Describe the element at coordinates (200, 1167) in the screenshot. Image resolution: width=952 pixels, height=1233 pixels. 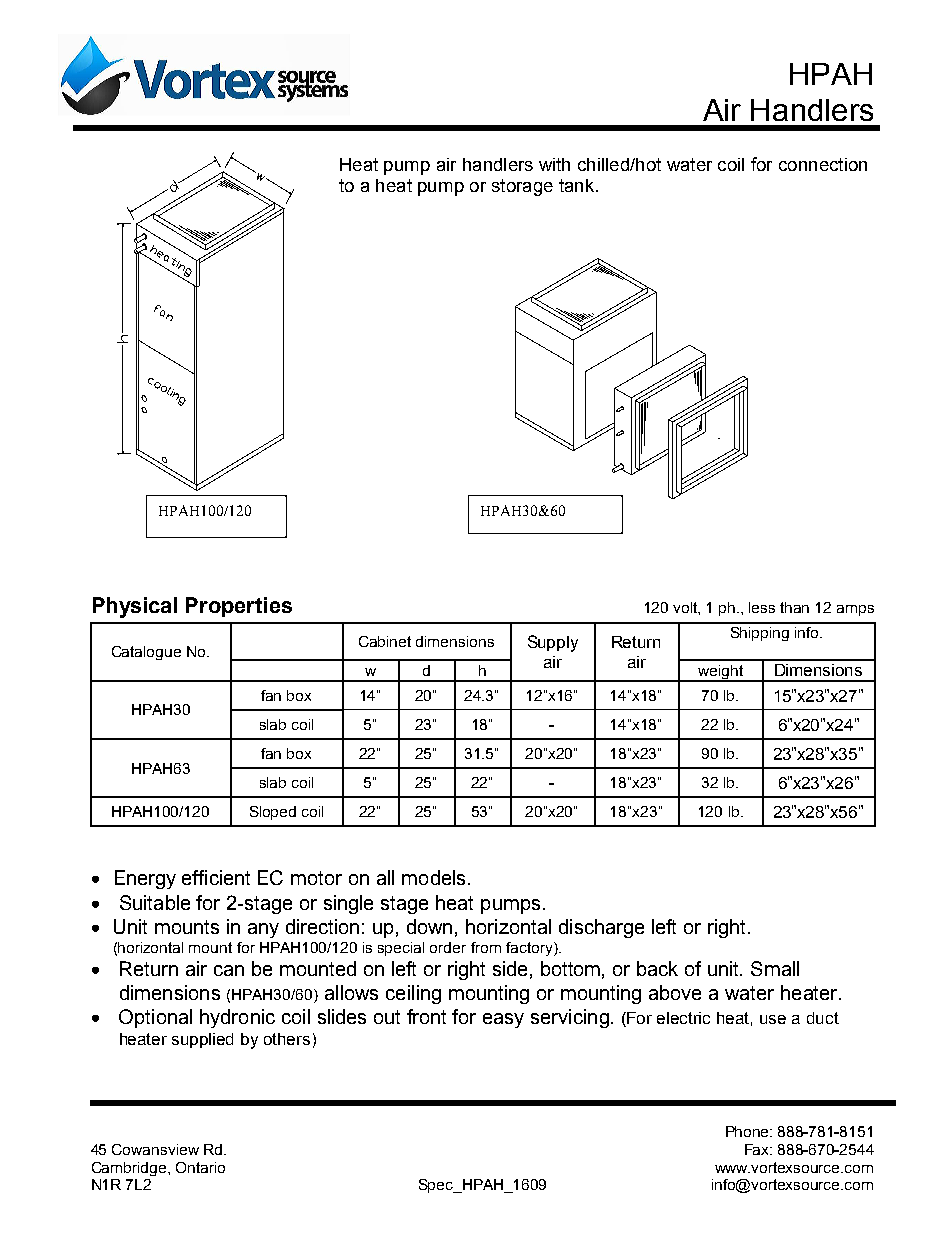
I see `Ontario` at that location.
